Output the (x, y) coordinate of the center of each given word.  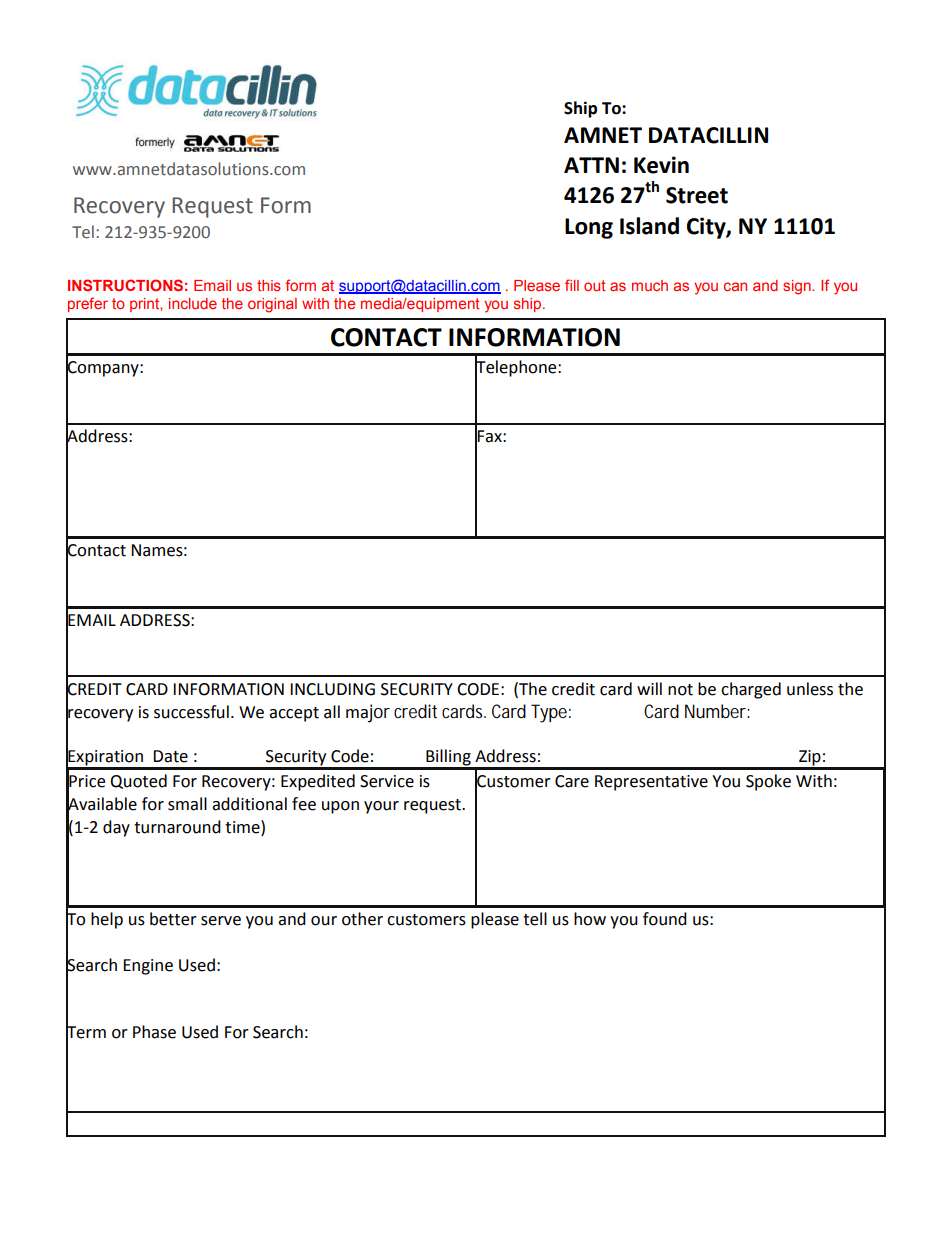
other (362, 919)
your (381, 807)
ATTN (591, 165)
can (735, 286)
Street (697, 195)
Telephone (517, 368)
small (187, 804)
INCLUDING (332, 689)
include (193, 303)
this (269, 285)
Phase (154, 1032)
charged (751, 690)
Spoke (768, 782)
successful (191, 712)
